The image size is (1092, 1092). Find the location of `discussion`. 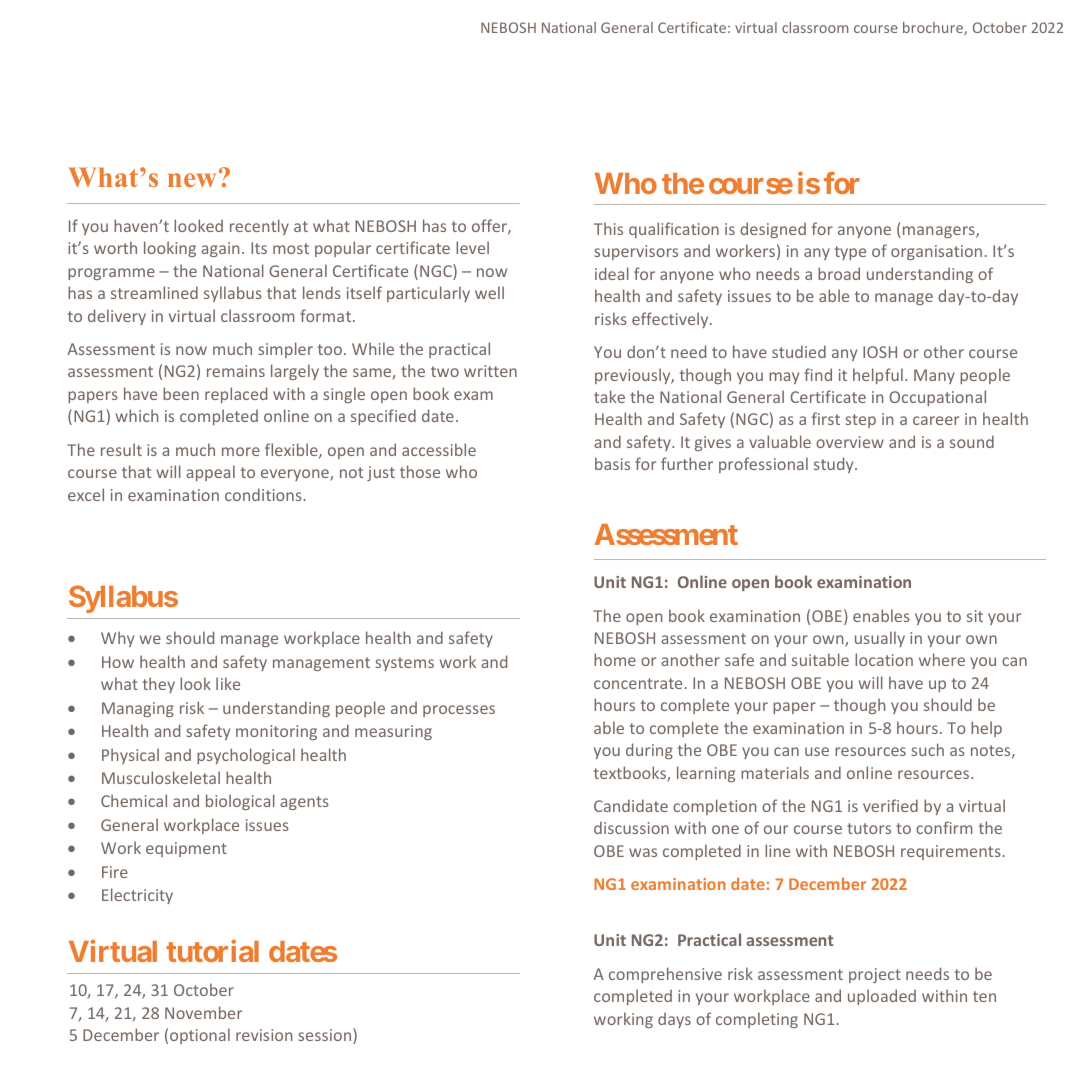

discussion is located at coordinates (631, 827).
